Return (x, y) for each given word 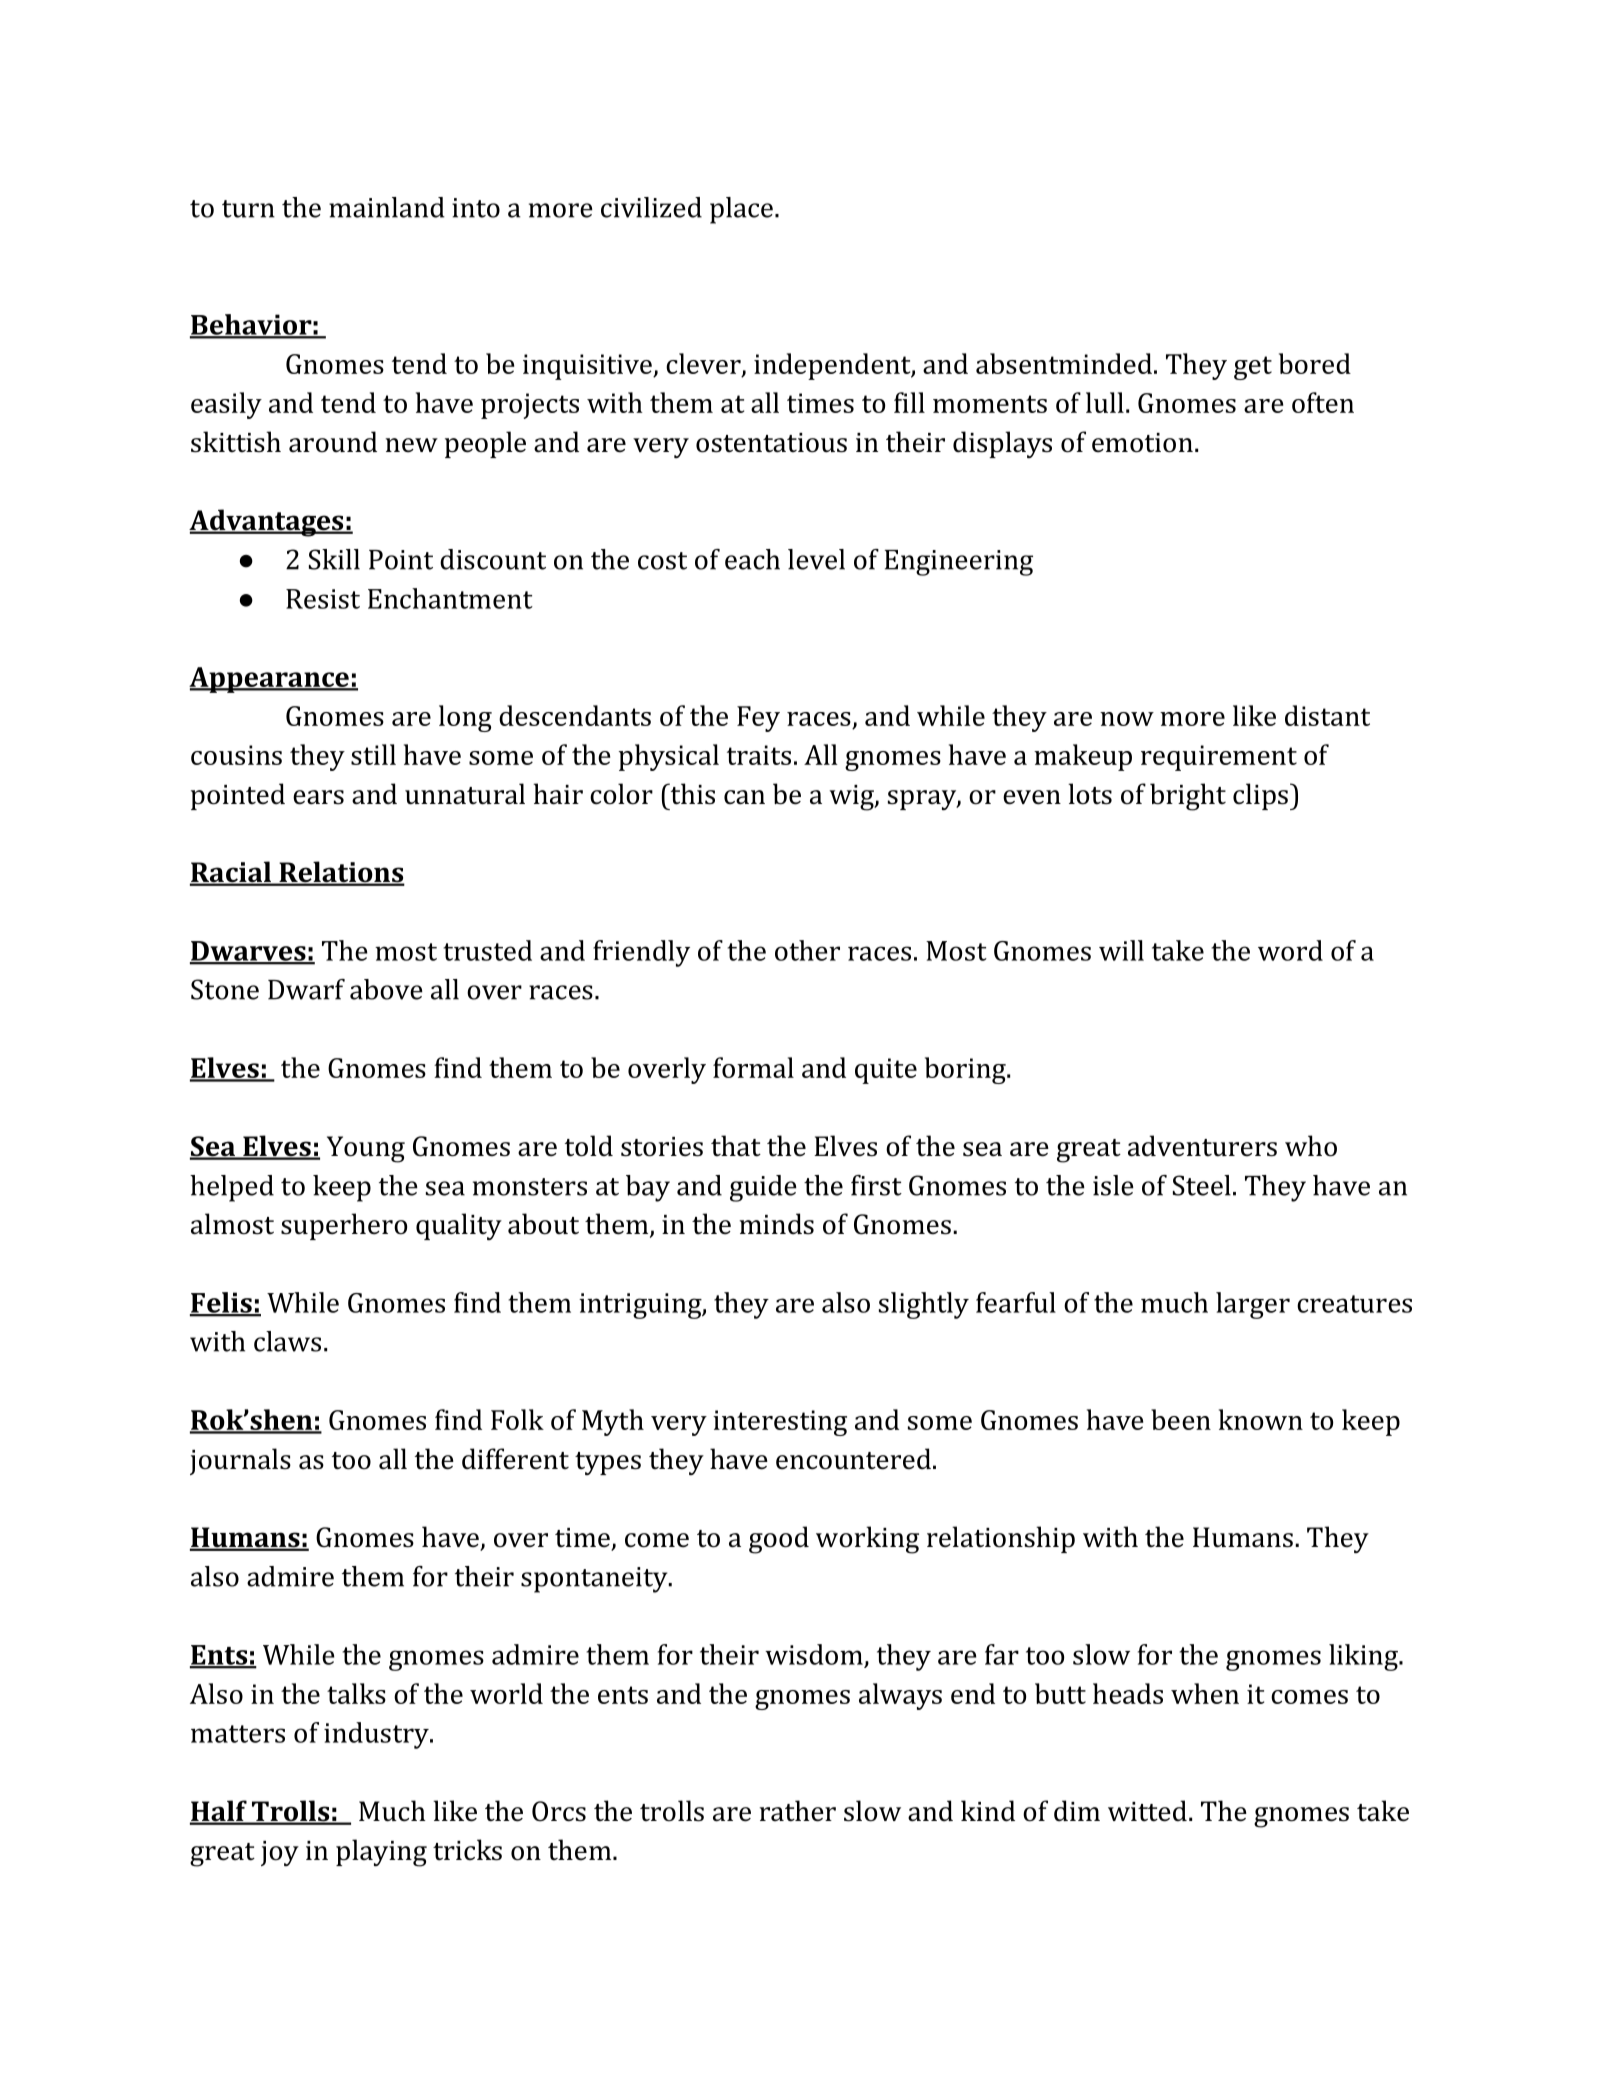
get (1253, 368)
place (741, 210)
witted (1147, 1811)
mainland (387, 207)
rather (798, 1811)
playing (381, 1853)
